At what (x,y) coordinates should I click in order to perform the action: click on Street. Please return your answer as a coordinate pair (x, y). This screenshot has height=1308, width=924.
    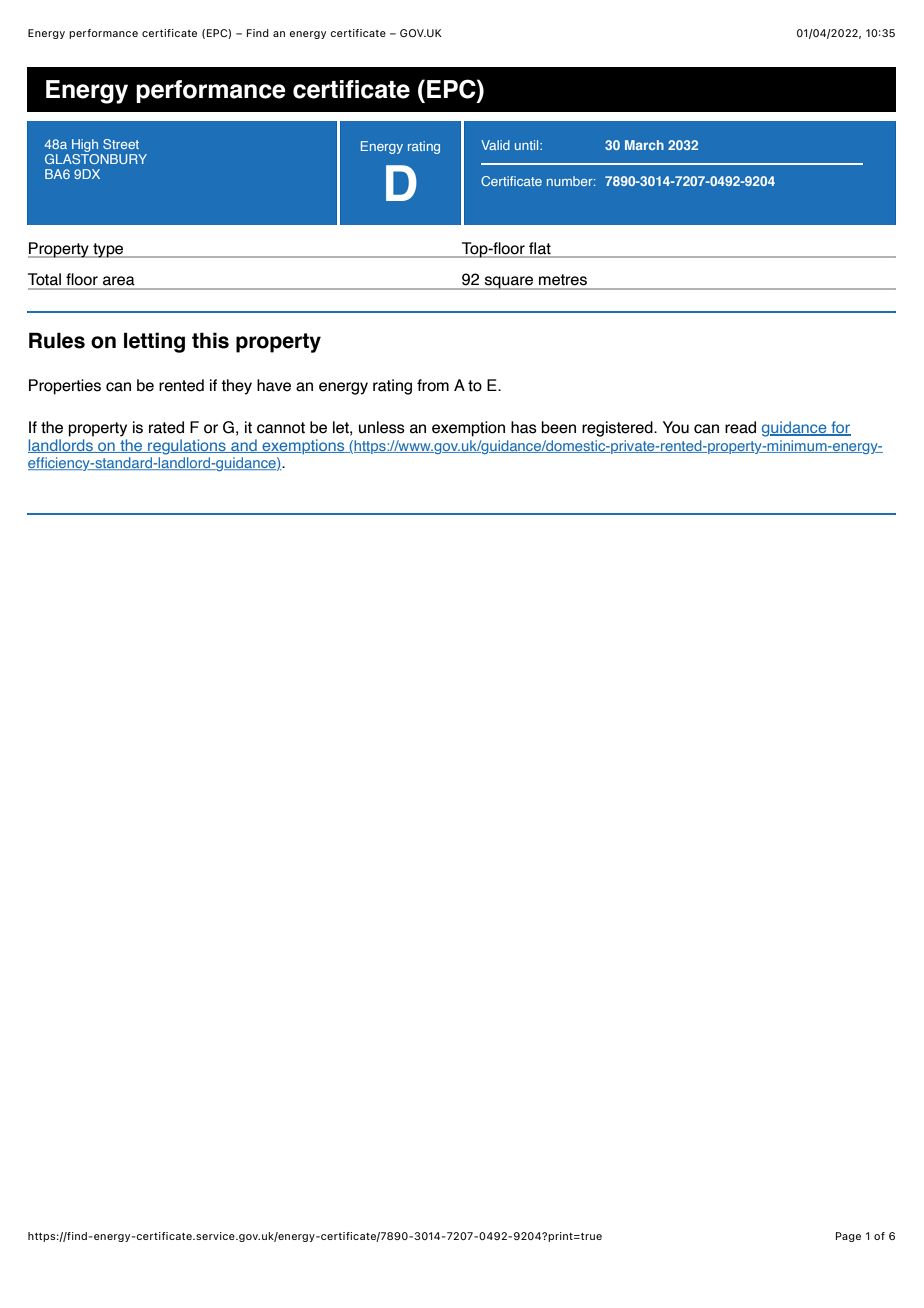
    Looking at the image, I should click on (121, 144).
